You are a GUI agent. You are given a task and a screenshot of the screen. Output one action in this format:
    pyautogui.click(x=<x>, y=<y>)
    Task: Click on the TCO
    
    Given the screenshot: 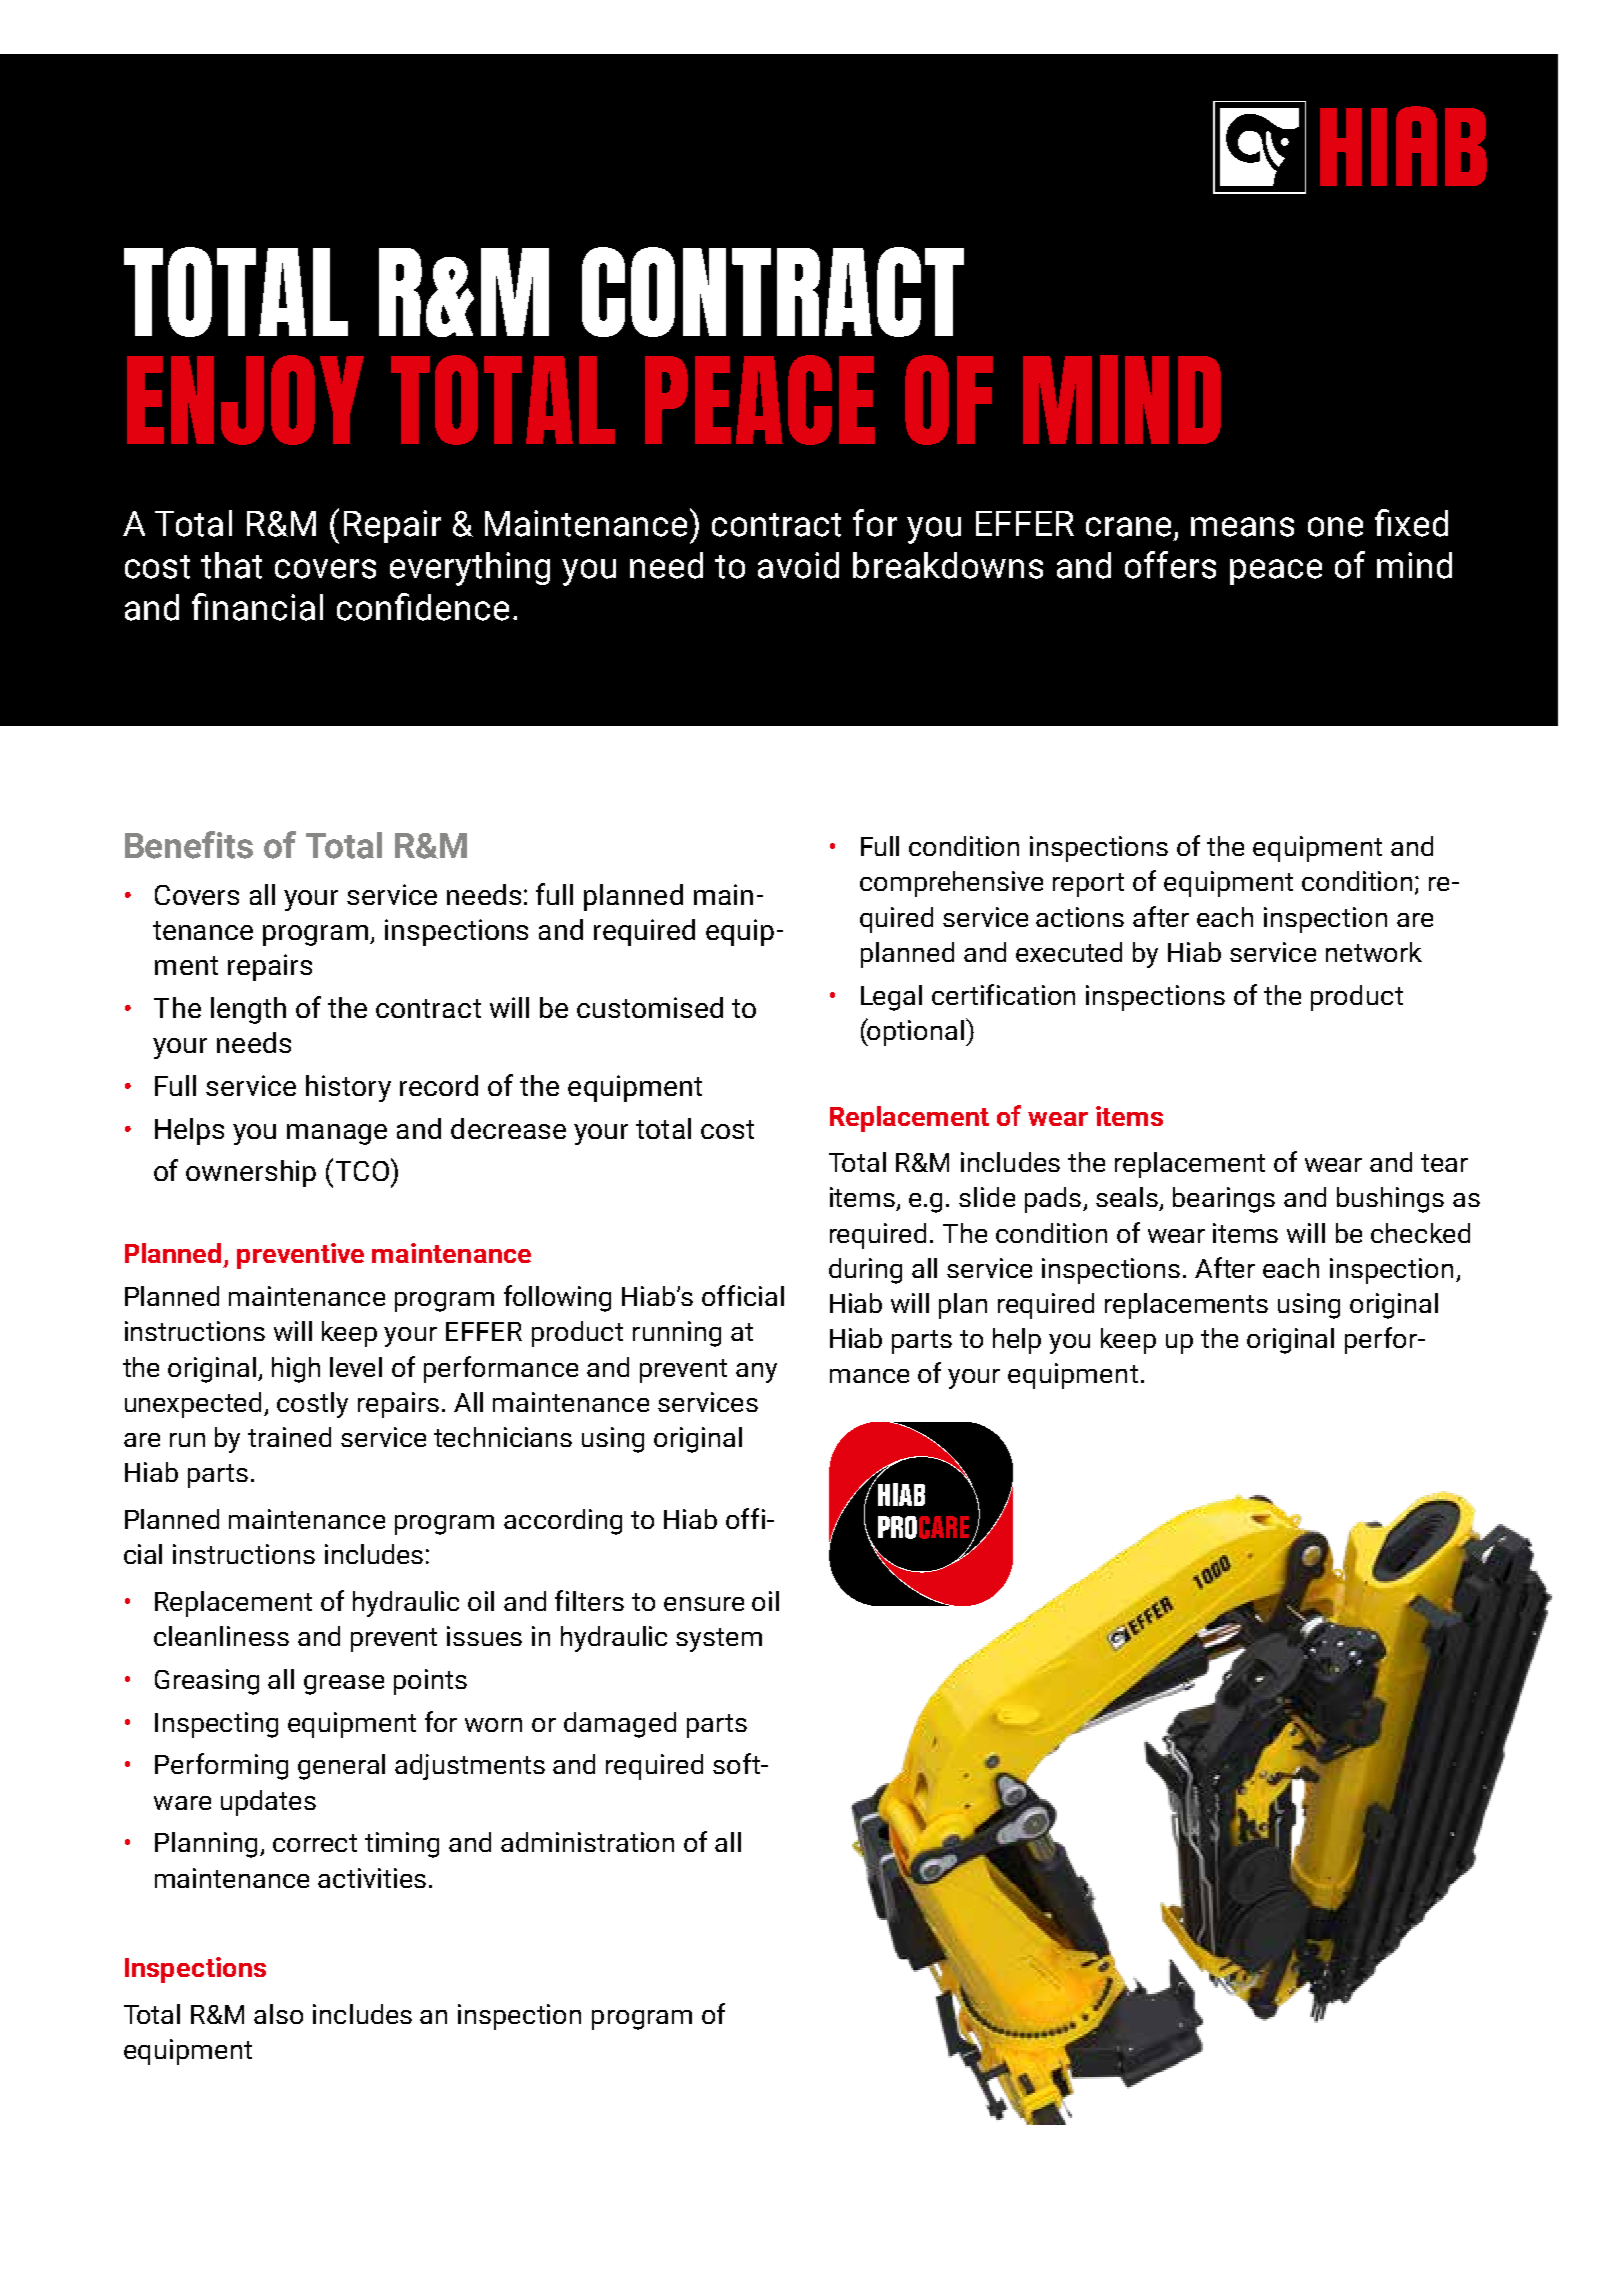 What is the action you would take?
    pyautogui.click(x=364, y=1169)
